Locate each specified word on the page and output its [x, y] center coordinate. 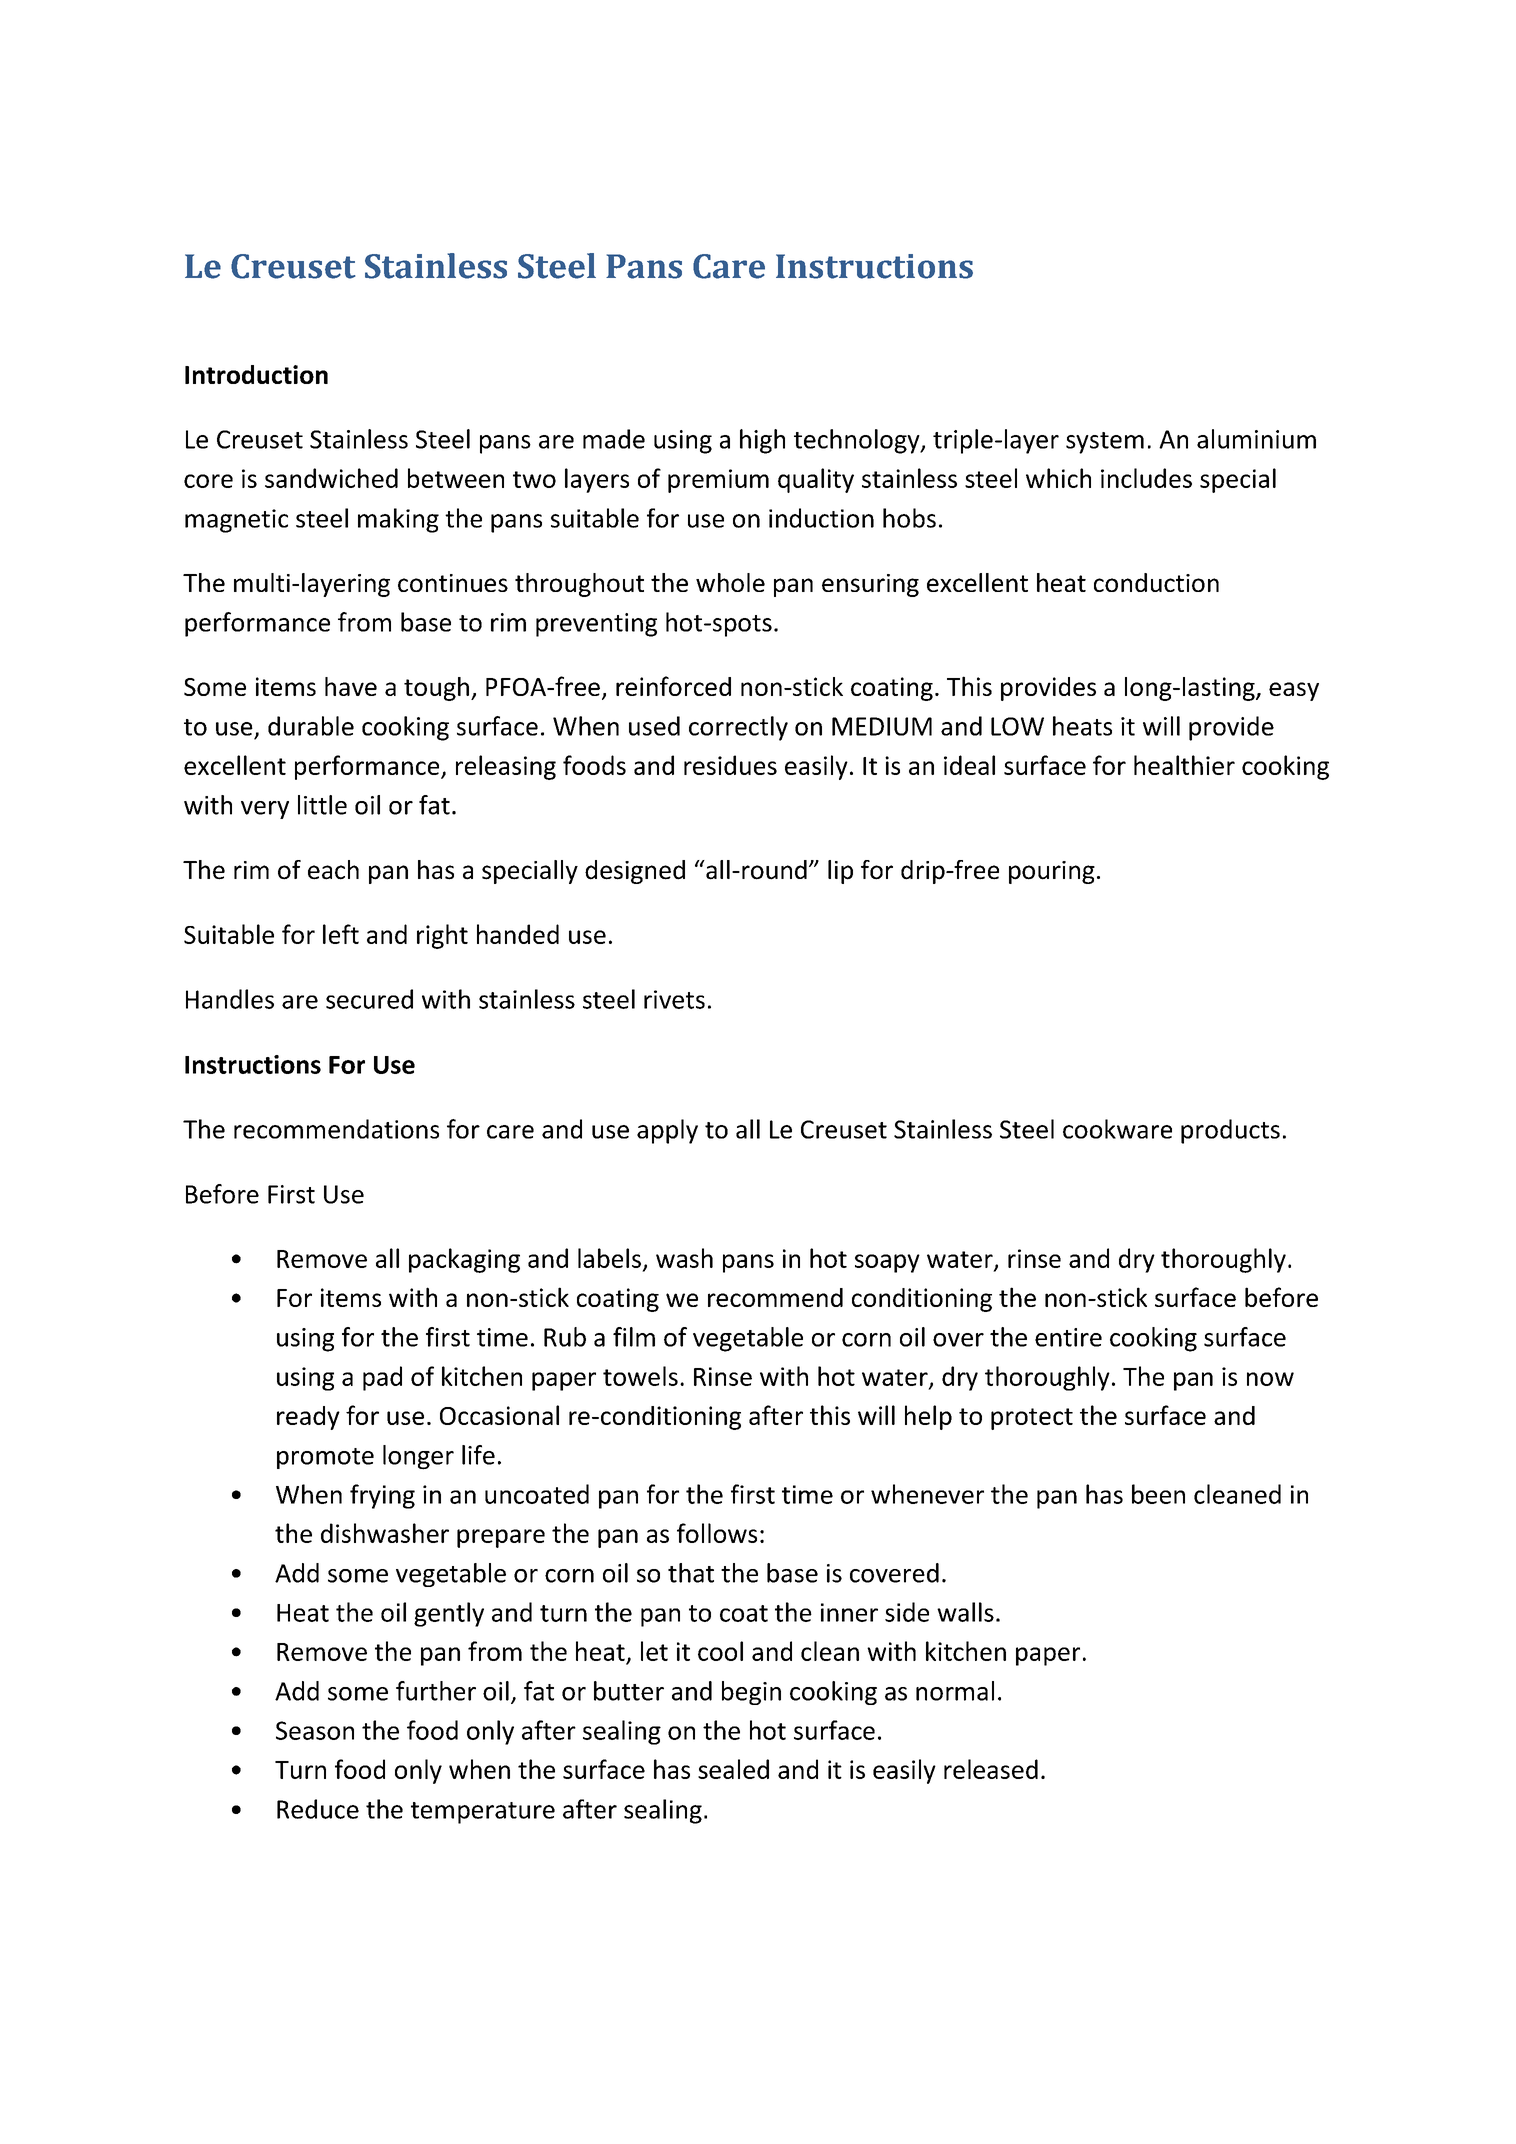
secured [369, 999]
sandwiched [331, 478]
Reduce [318, 1809]
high [762, 441]
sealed [733, 1769]
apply [667, 1131]
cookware [1117, 1129]
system [1105, 443]
